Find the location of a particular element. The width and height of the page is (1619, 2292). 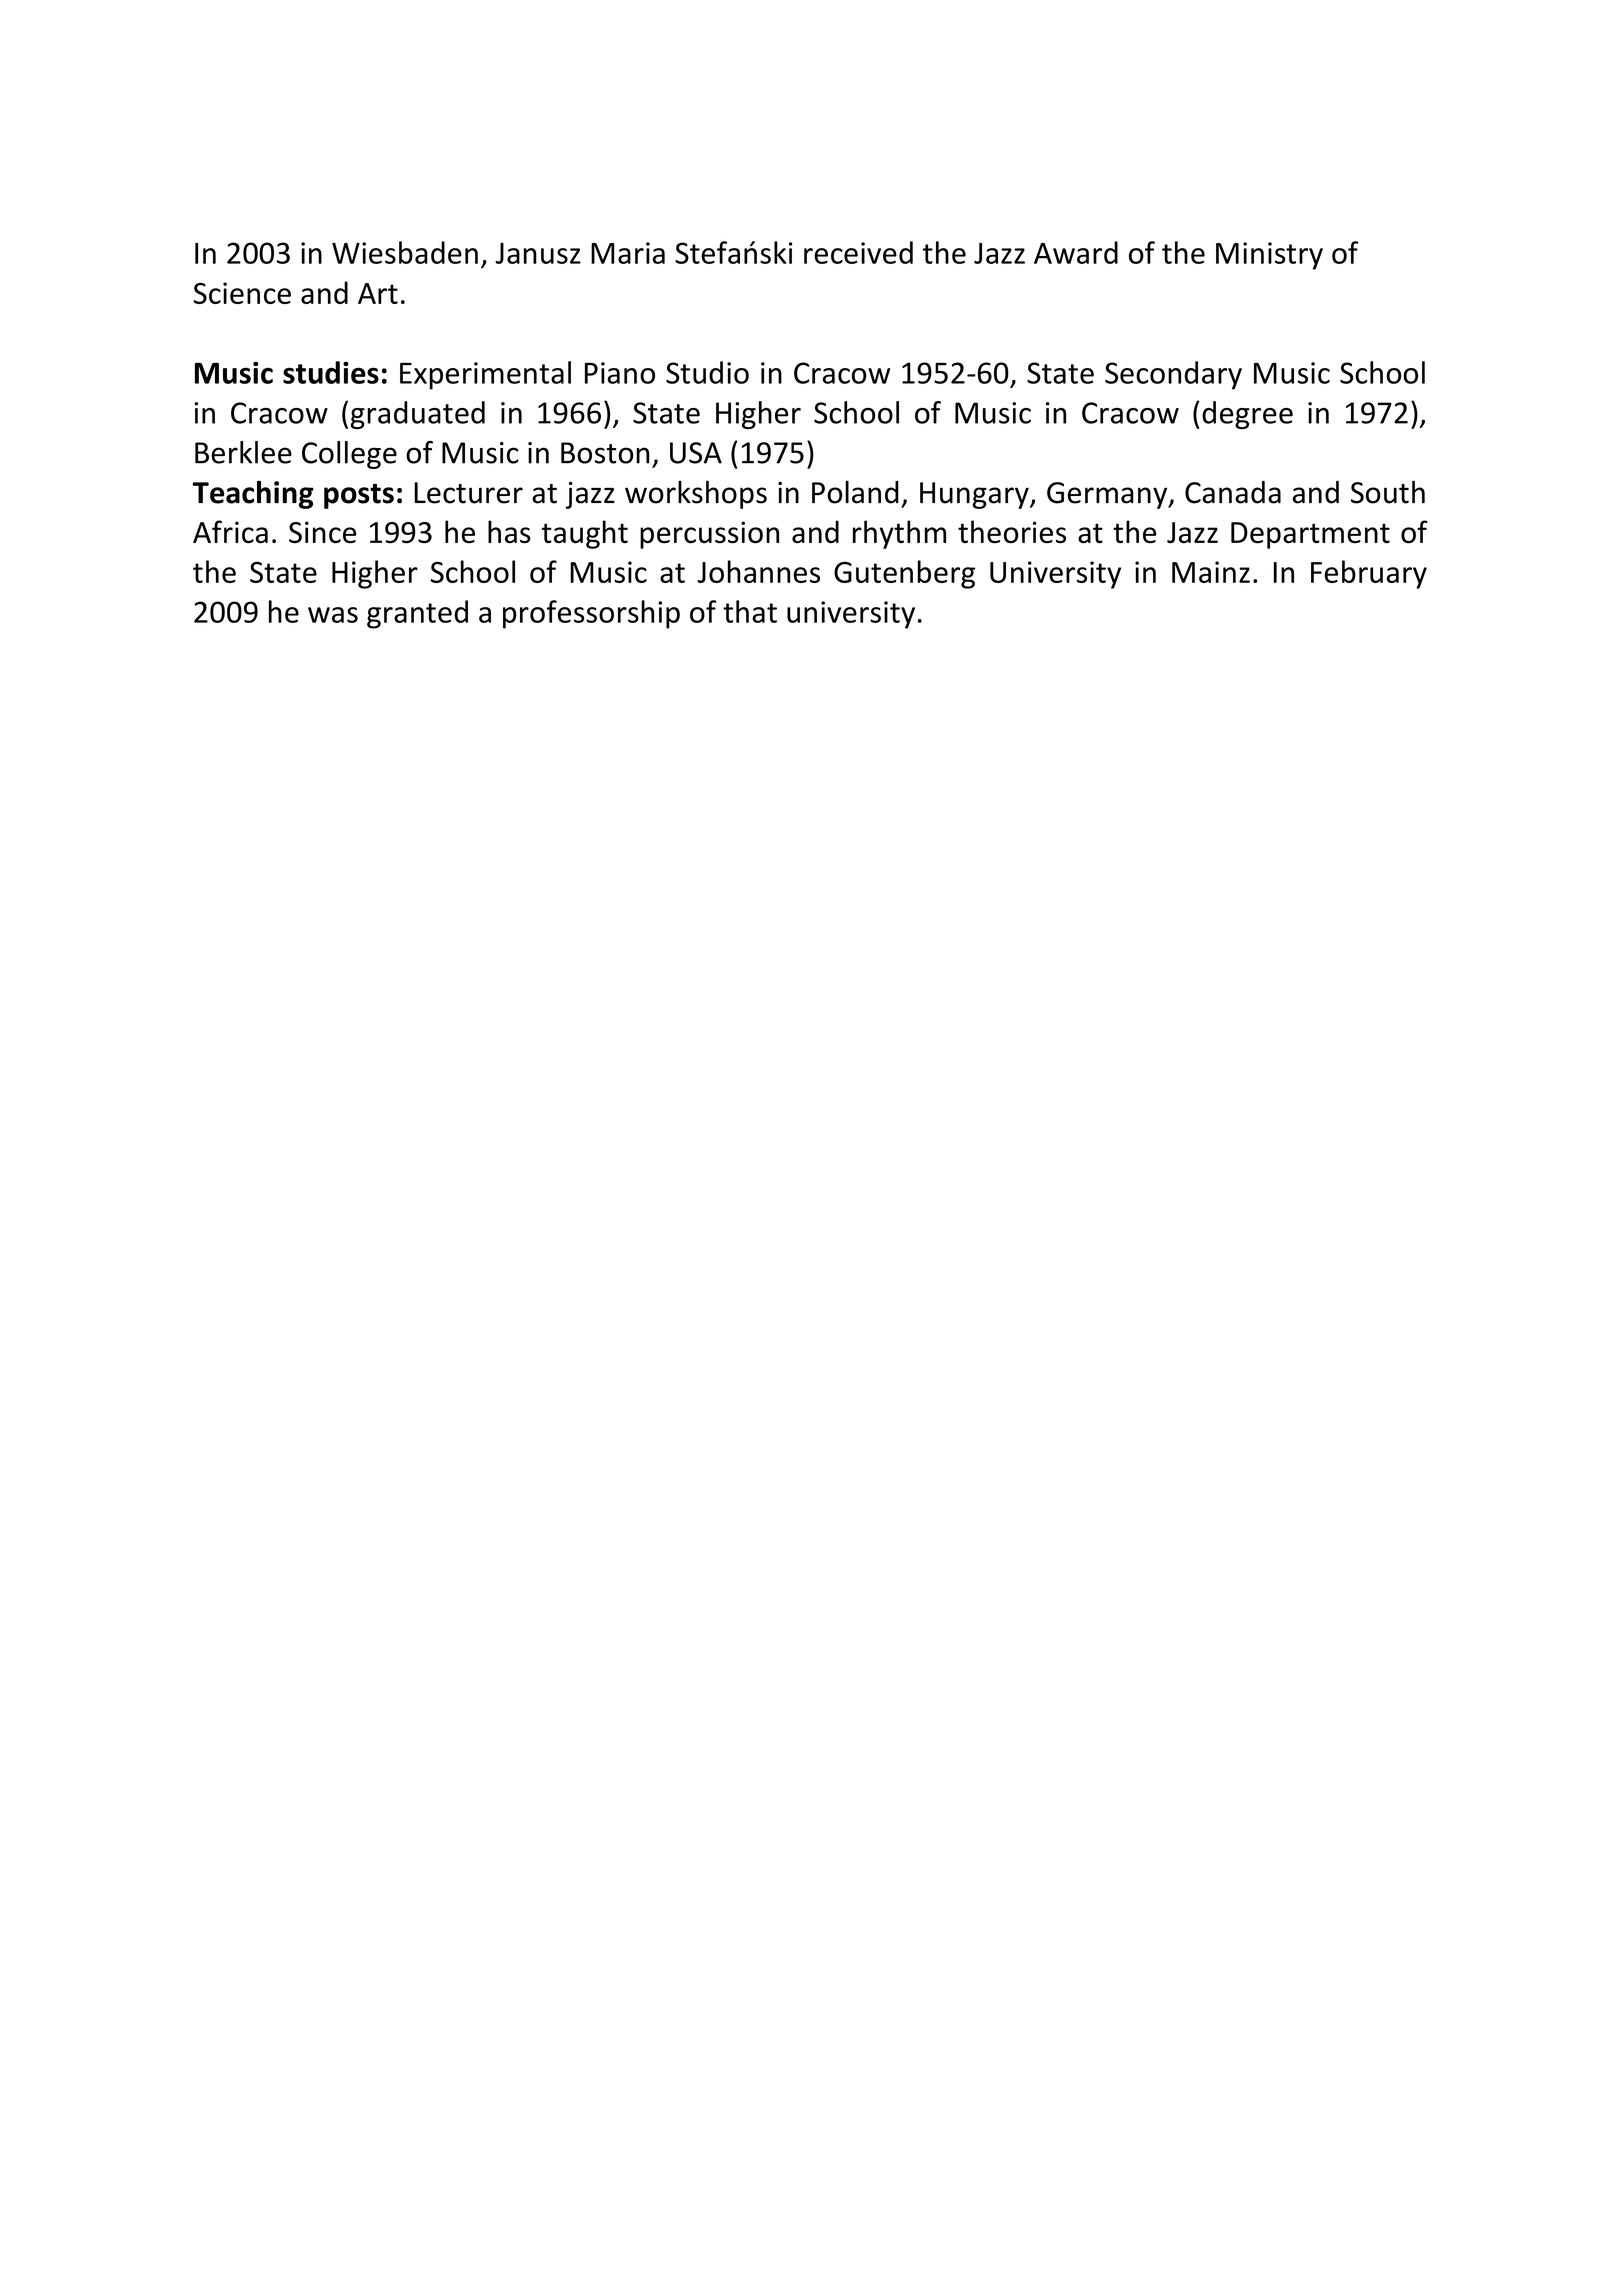

USA is located at coordinates (696, 453).
